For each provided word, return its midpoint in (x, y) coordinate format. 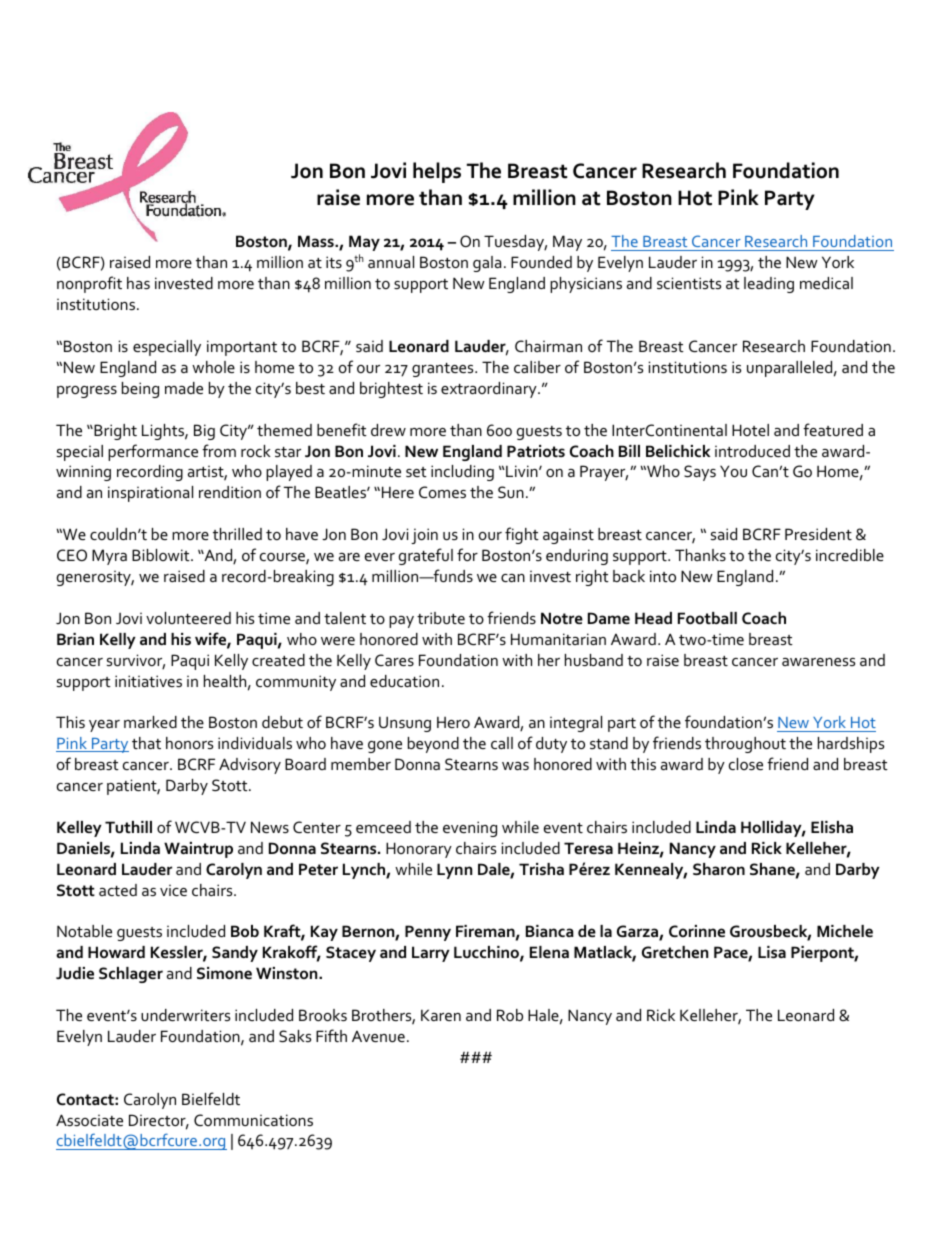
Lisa (772, 952)
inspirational (150, 494)
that (146, 743)
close (746, 764)
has (138, 283)
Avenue (378, 1036)
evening (470, 829)
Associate (89, 1120)
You (733, 471)
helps (437, 172)
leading (769, 285)
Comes (442, 492)
